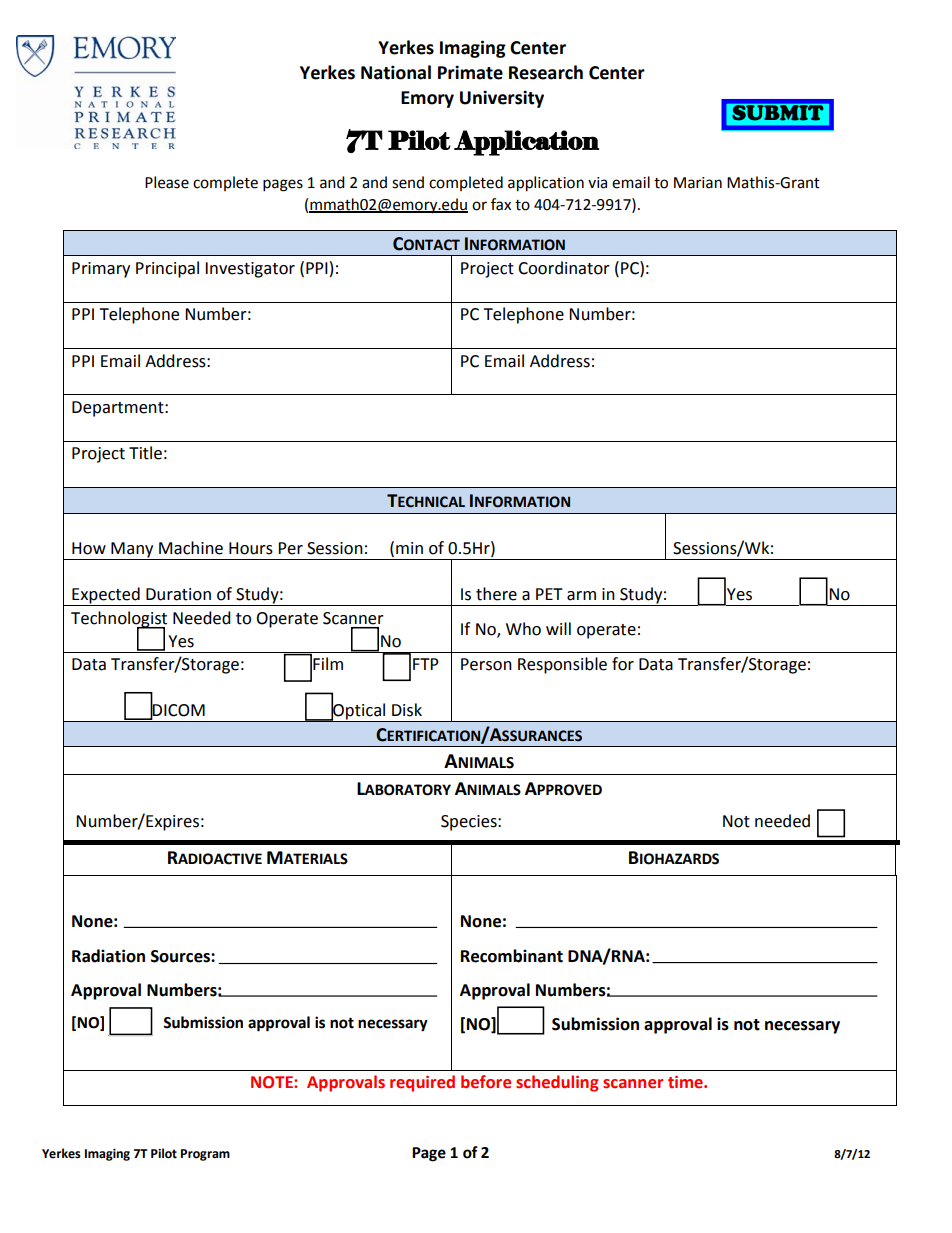  What do you see at coordinates (562, 665) in the screenshot?
I see `Responsible` at bounding box center [562, 665].
